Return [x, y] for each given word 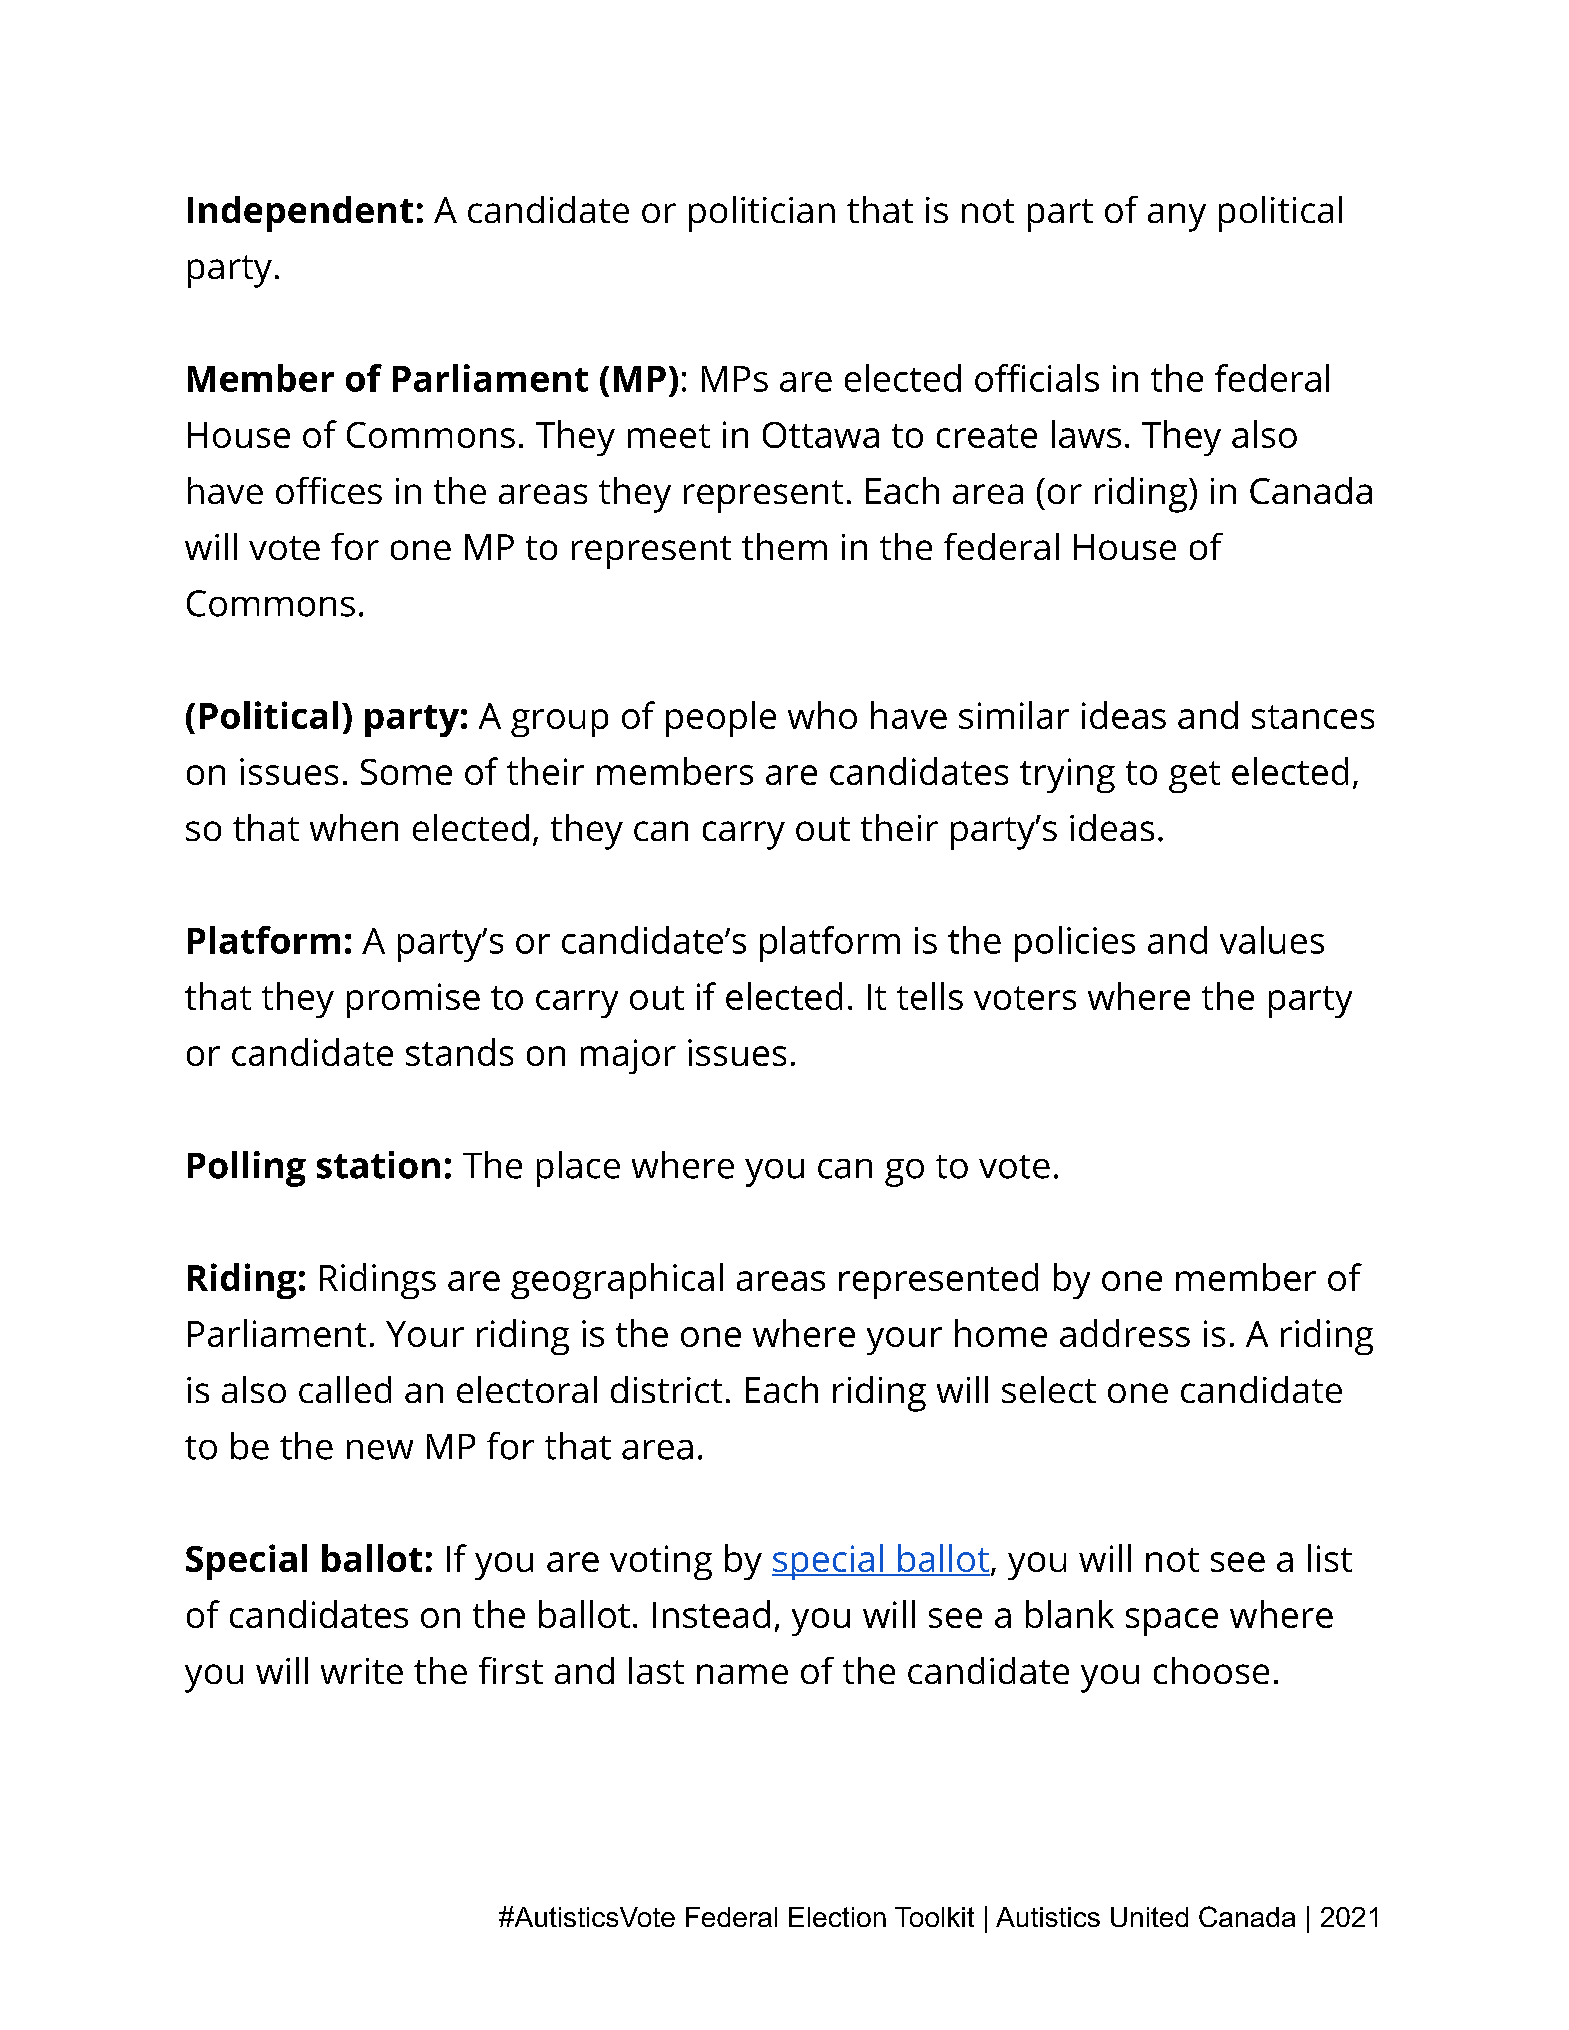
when [354, 827]
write [362, 1671]
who [822, 715]
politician [762, 214]
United [1149, 1917]
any [1177, 217]
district [666, 1389]
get [1194, 777]
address [1125, 1333]
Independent [300, 214]
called [345, 1389]
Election [837, 1917]
